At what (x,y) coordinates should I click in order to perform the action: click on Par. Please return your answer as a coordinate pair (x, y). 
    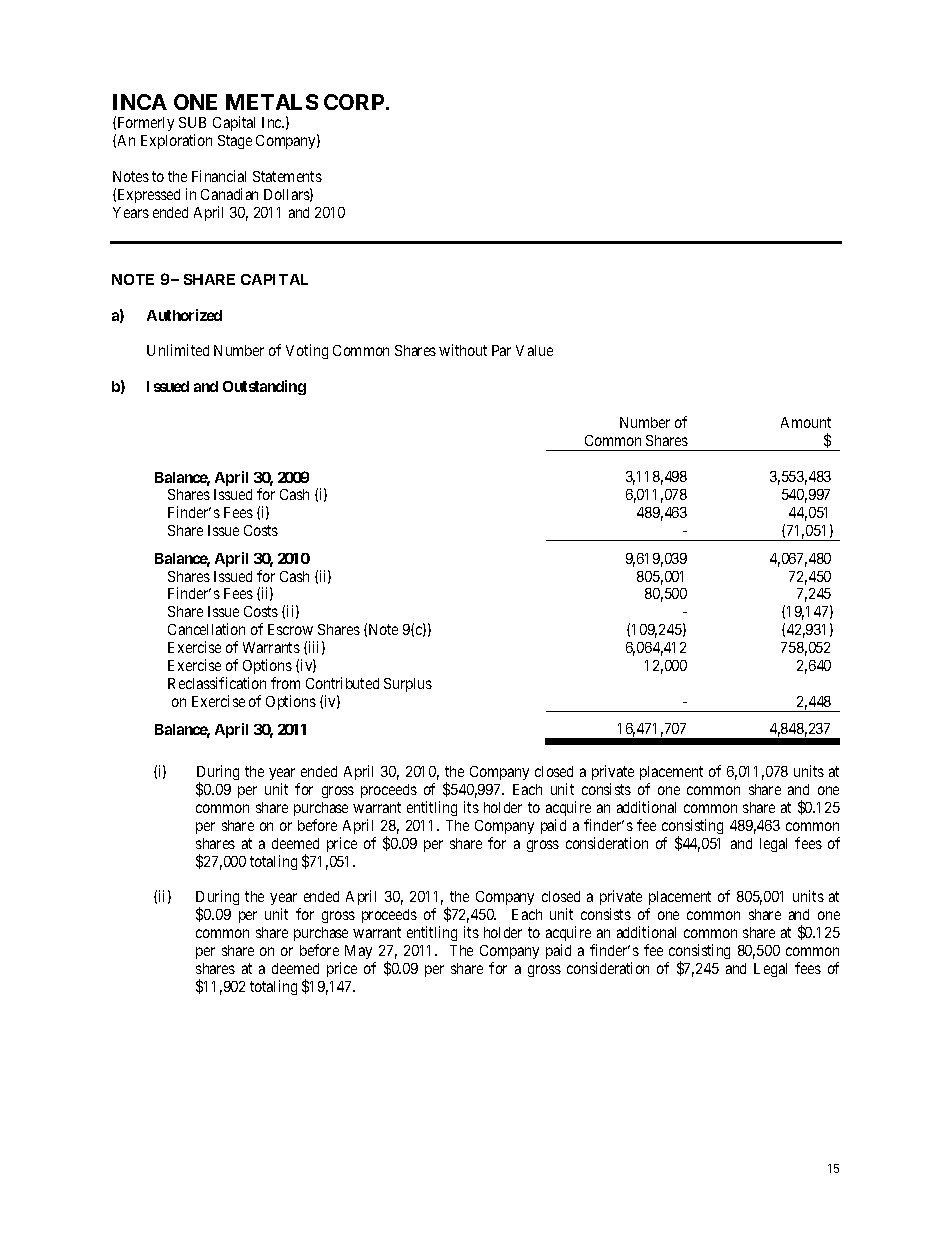
    Looking at the image, I should click on (501, 350).
